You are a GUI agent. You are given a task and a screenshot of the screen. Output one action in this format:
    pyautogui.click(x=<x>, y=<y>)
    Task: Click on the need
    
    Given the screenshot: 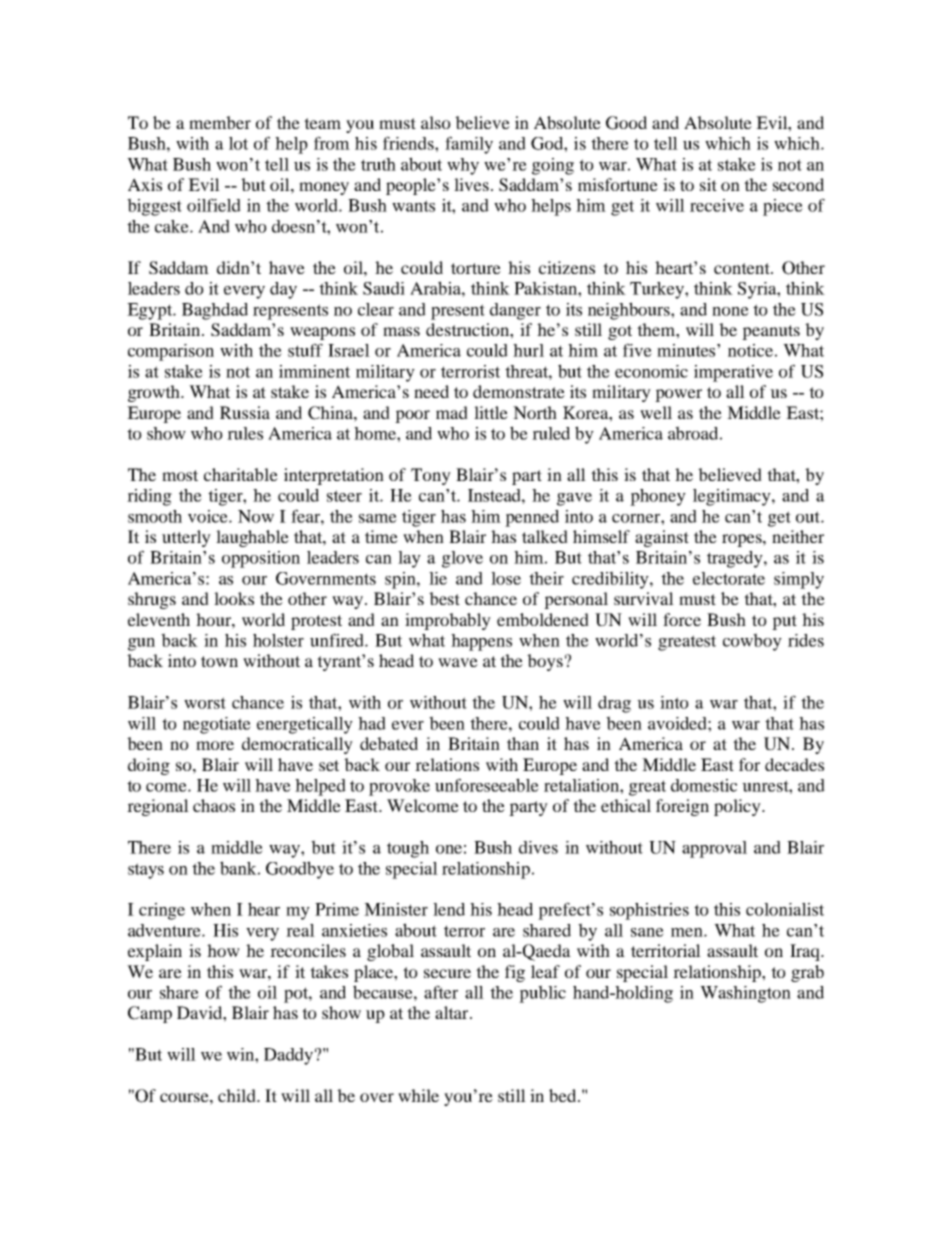 What is the action you would take?
    pyautogui.click(x=431, y=391)
